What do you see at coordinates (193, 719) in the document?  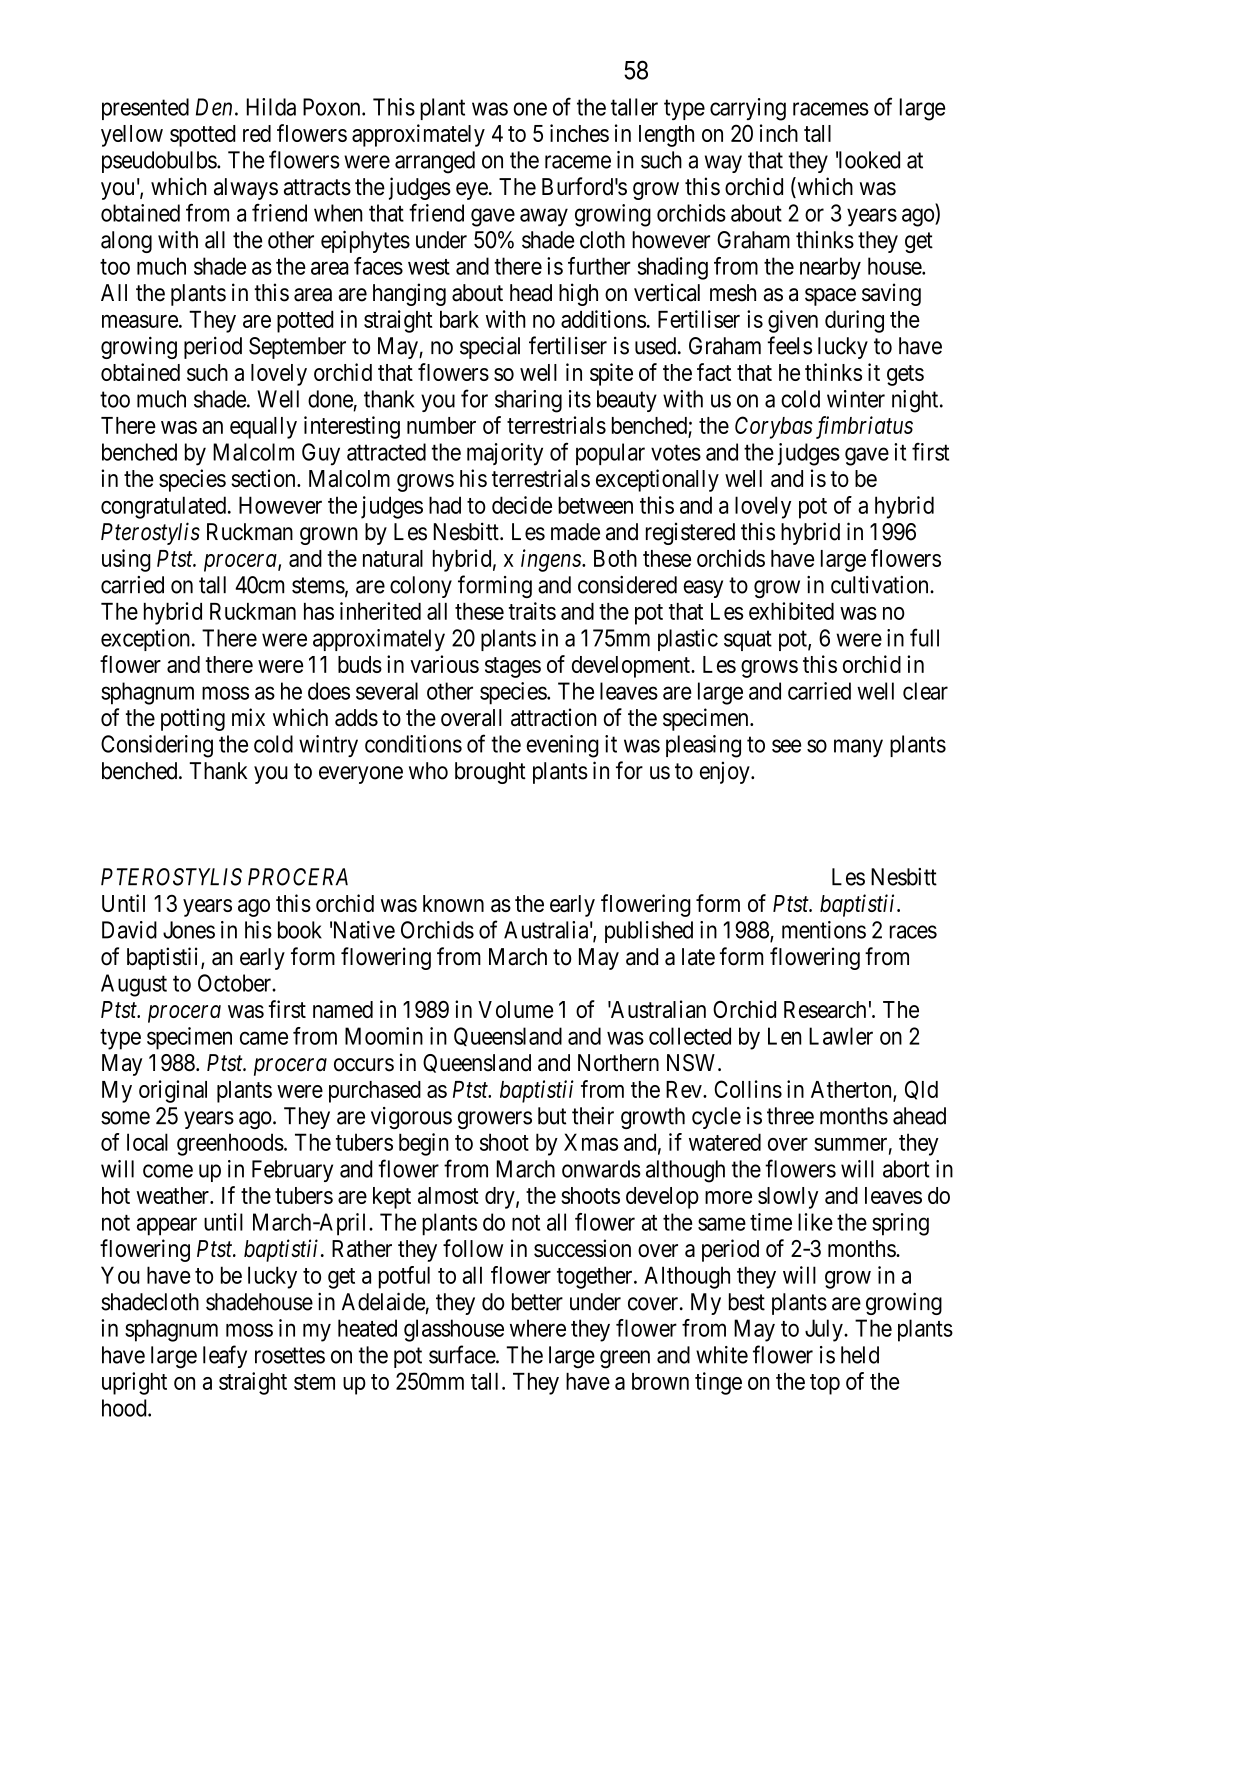 I see `potting` at bounding box center [193, 719].
